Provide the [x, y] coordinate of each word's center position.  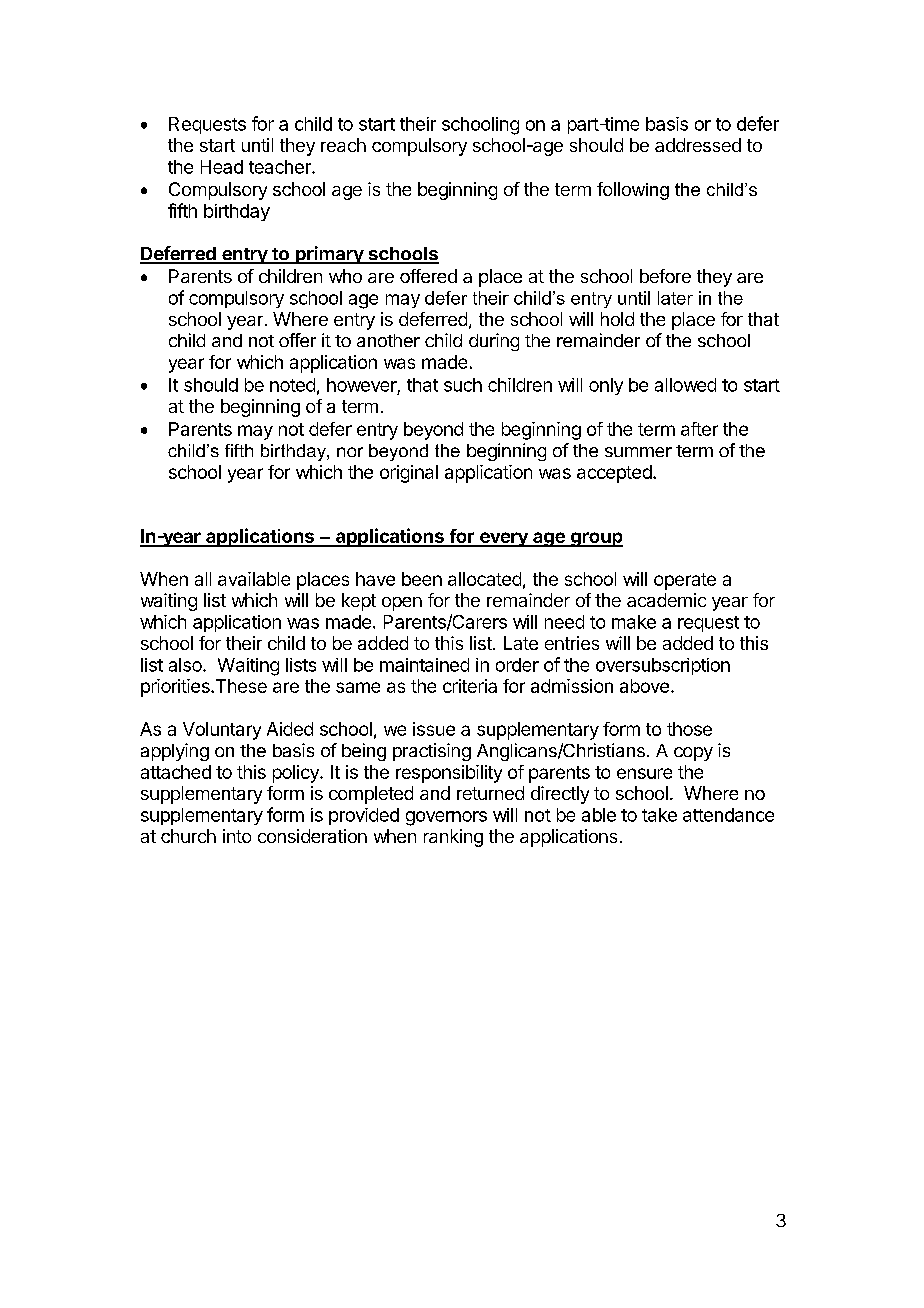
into [237, 836]
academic [666, 600]
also [186, 665]
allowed [685, 385]
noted [292, 385]
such [463, 385]
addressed [698, 145]
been [422, 579]
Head [222, 167]
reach [343, 145]
